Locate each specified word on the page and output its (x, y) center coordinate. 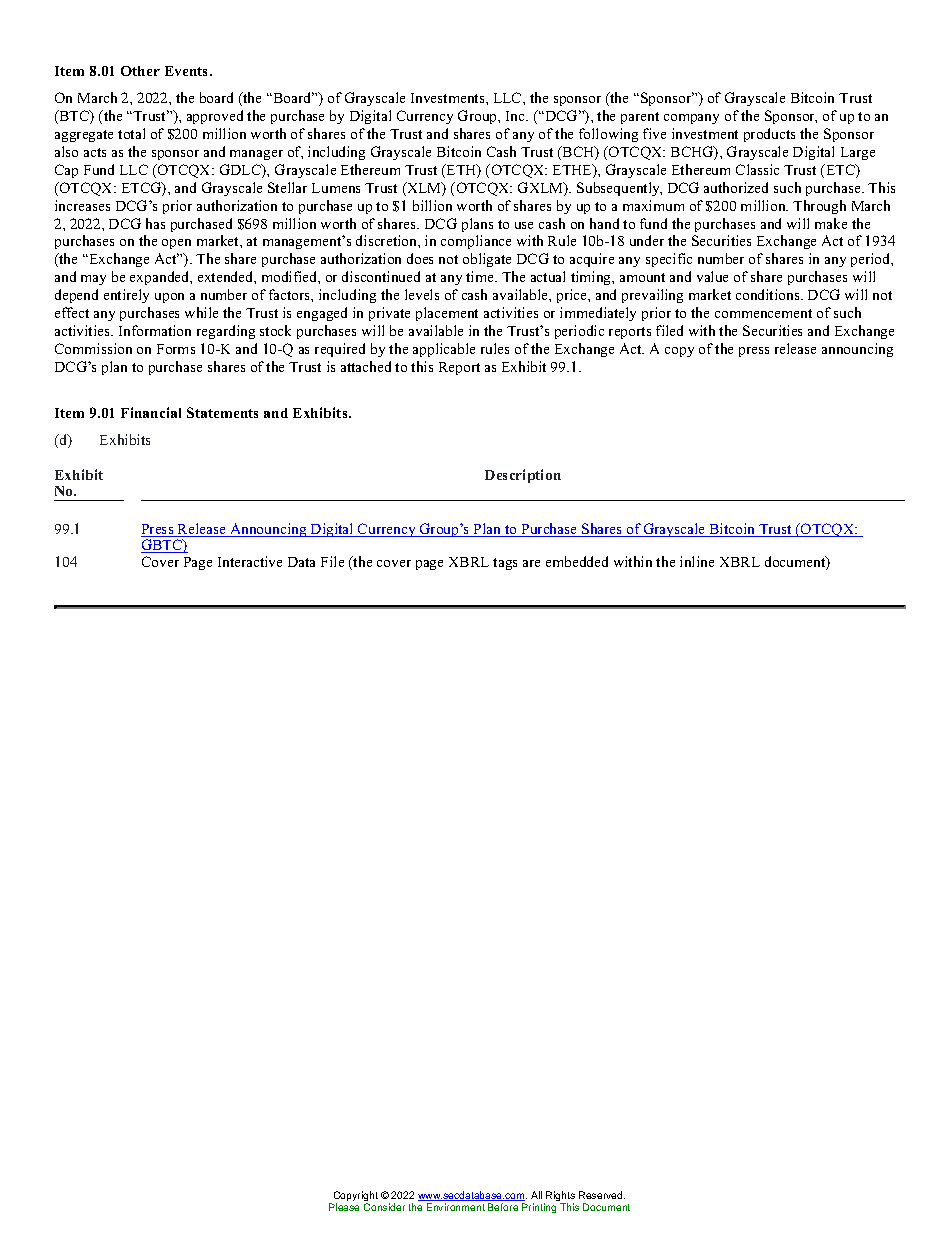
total (131, 133)
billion (432, 205)
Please (344, 1207)
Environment (456, 1207)
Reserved (602, 1195)
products (769, 135)
